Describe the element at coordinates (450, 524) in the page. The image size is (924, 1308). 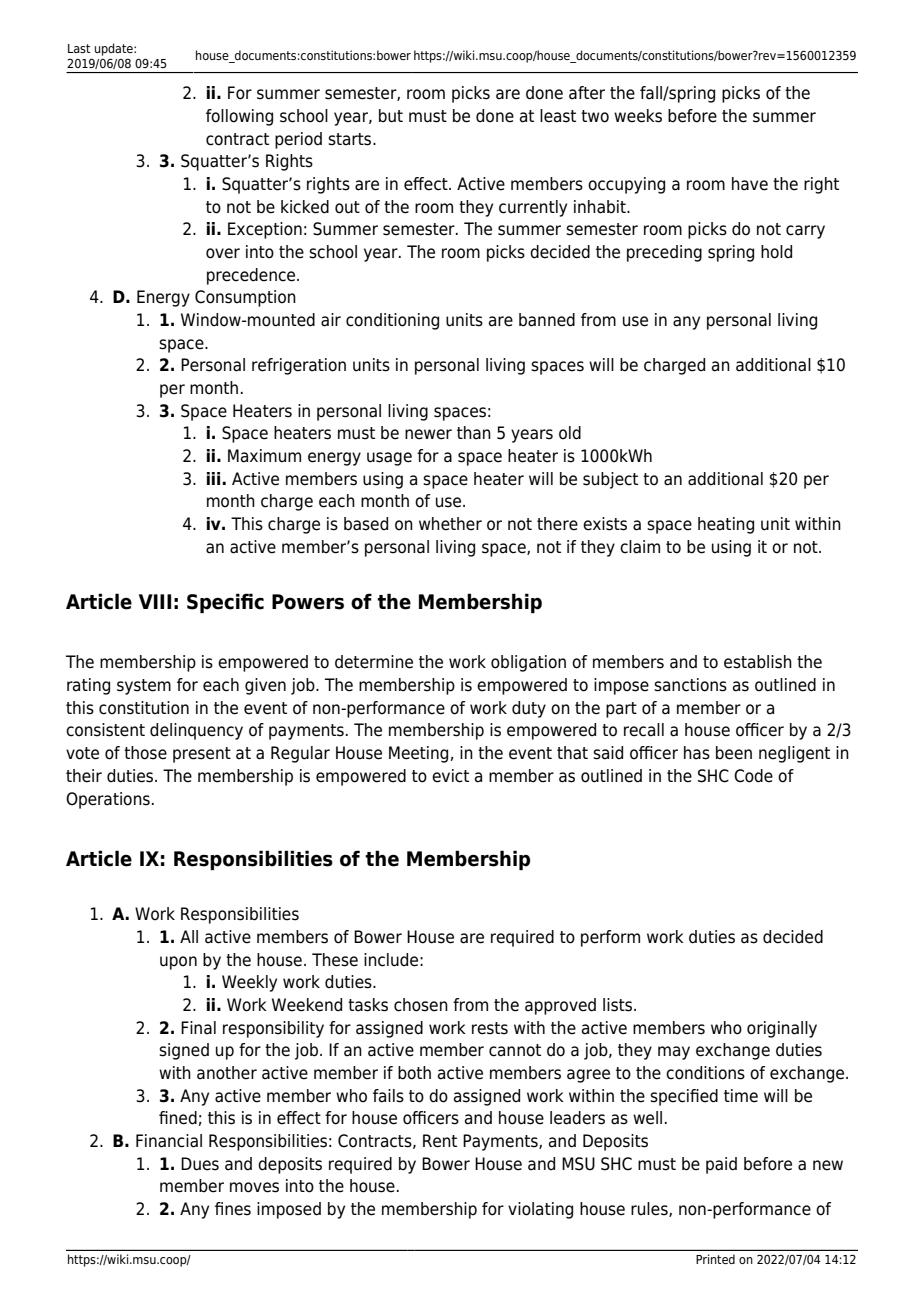
I see `whether` at that location.
